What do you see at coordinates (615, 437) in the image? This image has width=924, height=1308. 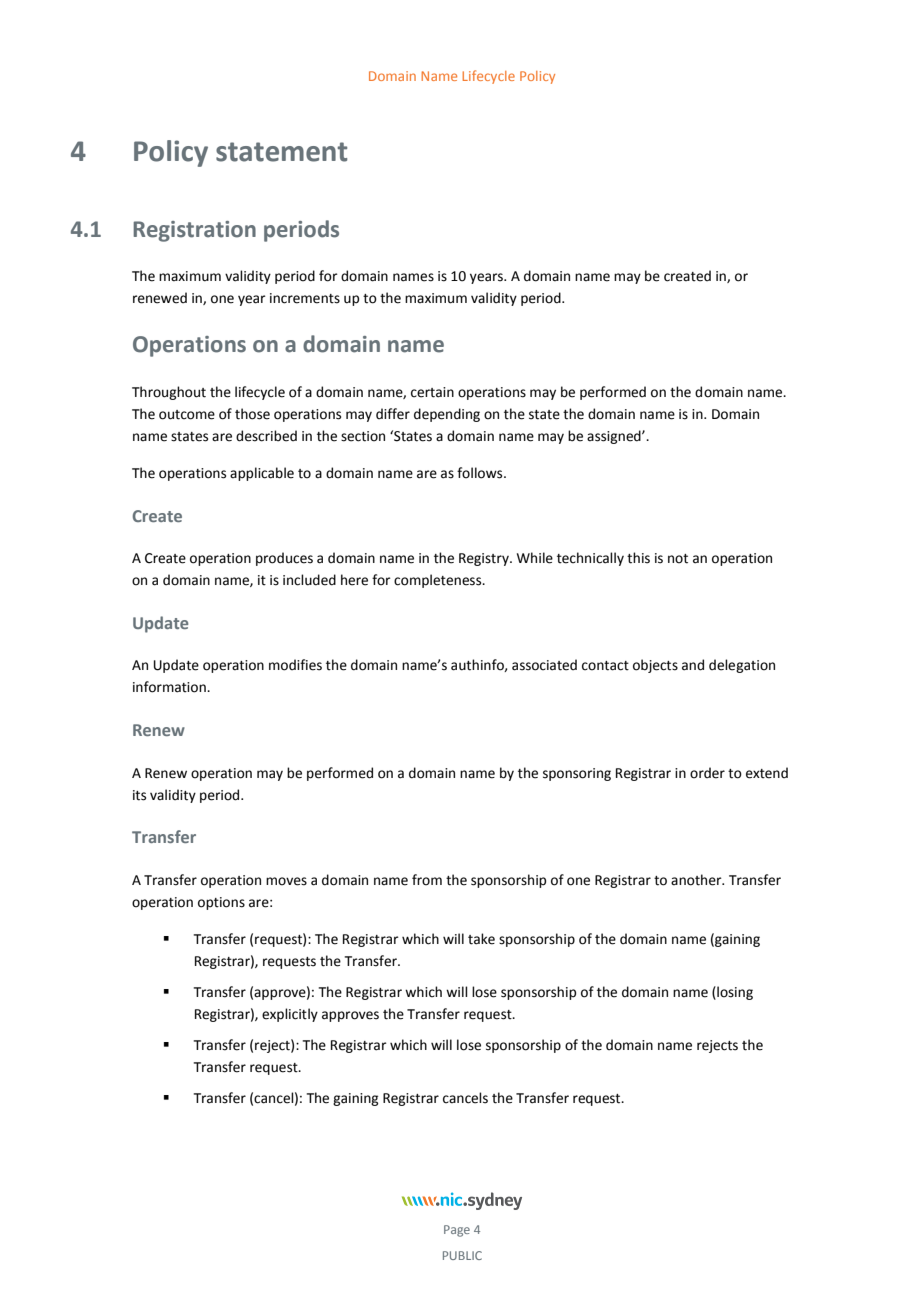 I see `assigned` at bounding box center [615, 437].
